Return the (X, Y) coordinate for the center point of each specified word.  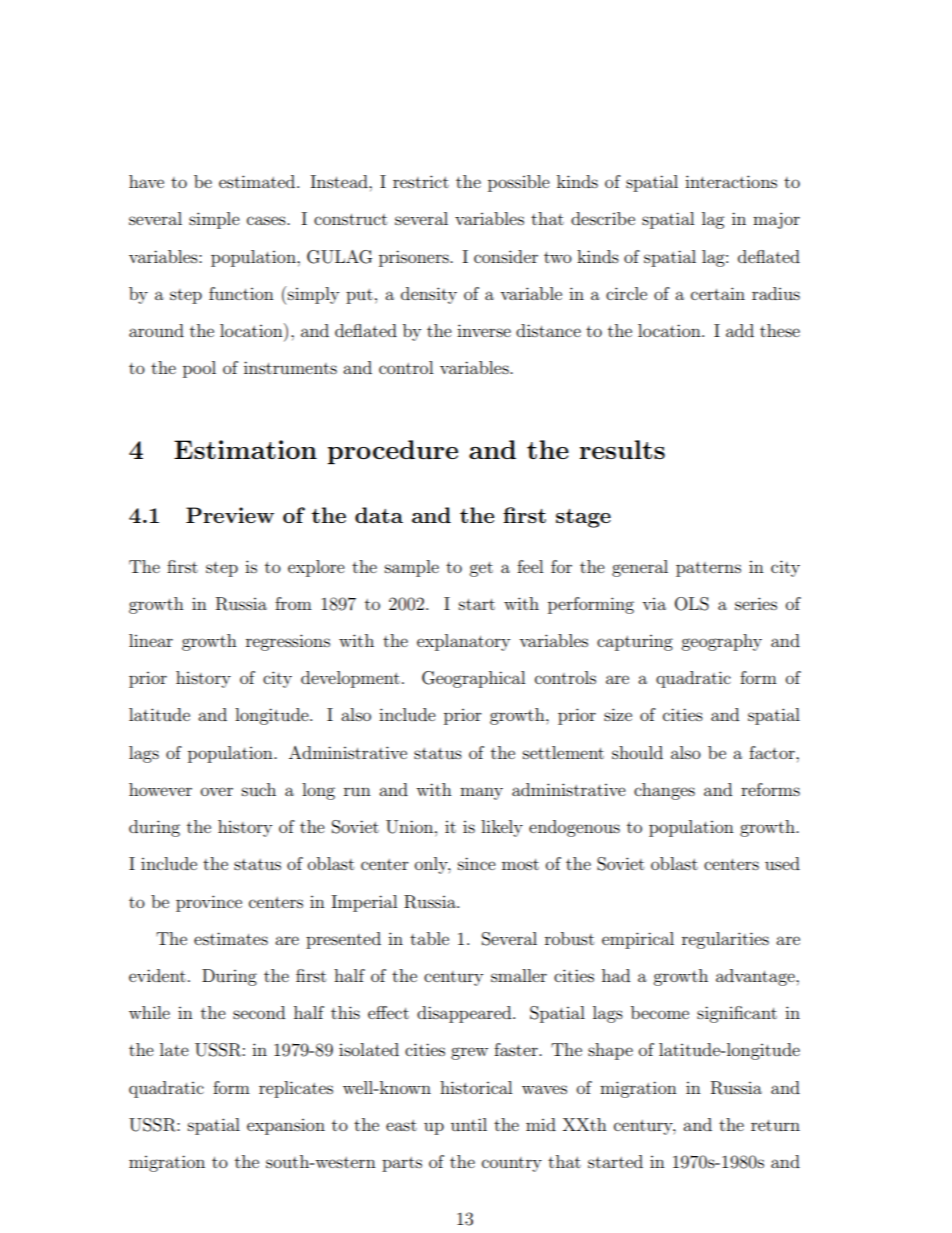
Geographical (473, 679)
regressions (288, 642)
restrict (421, 181)
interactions (731, 181)
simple (214, 220)
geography (721, 642)
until (469, 1124)
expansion (286, 1127)
